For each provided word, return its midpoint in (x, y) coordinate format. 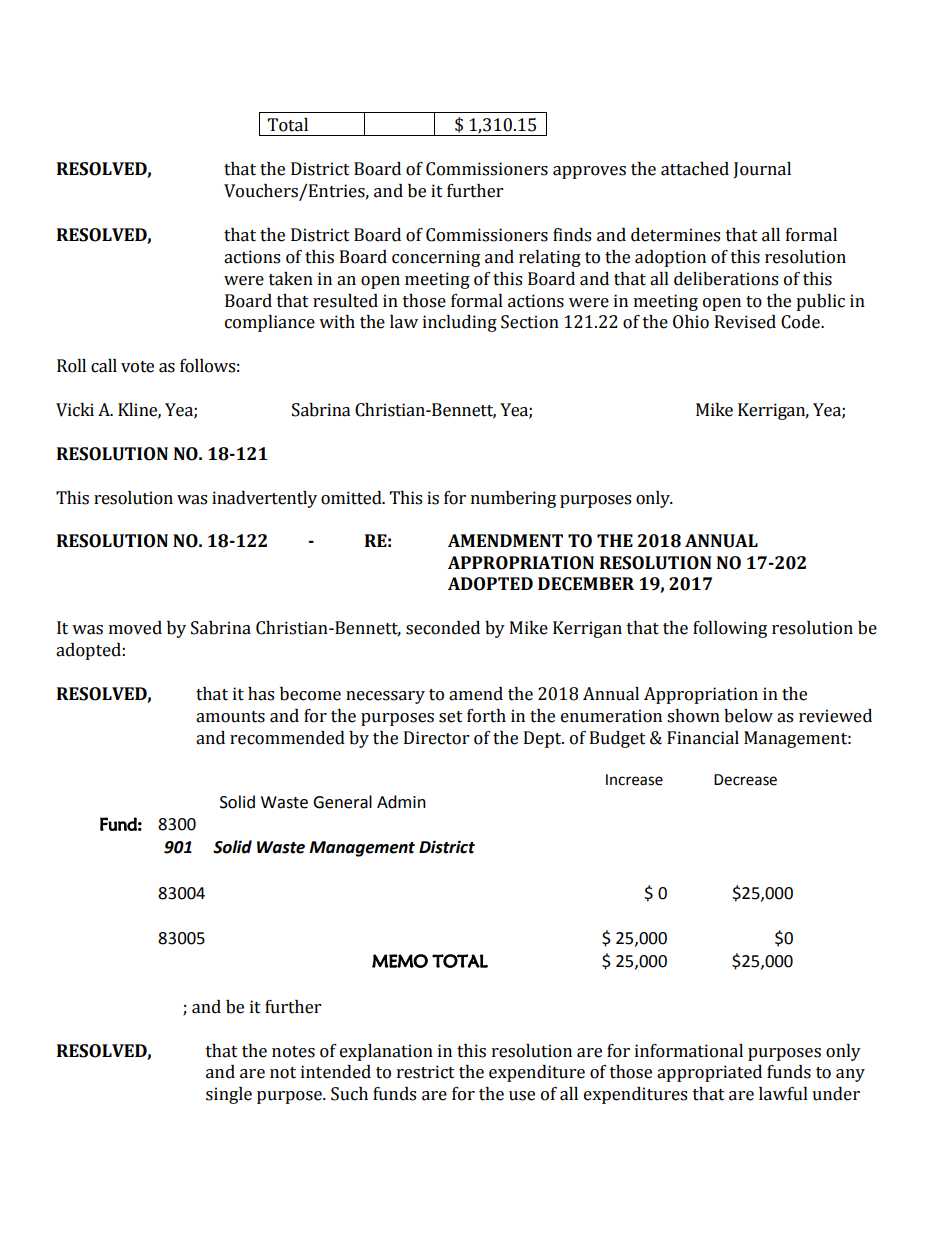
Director (436, 738)
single (229, 1095)
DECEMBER (586, 584)
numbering (513, 499)
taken (291, 279)
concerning (436, 258)
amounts (230, 717)
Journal (762, 170)
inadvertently (264, 499)
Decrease (745, 780)
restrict (426, 1072)
